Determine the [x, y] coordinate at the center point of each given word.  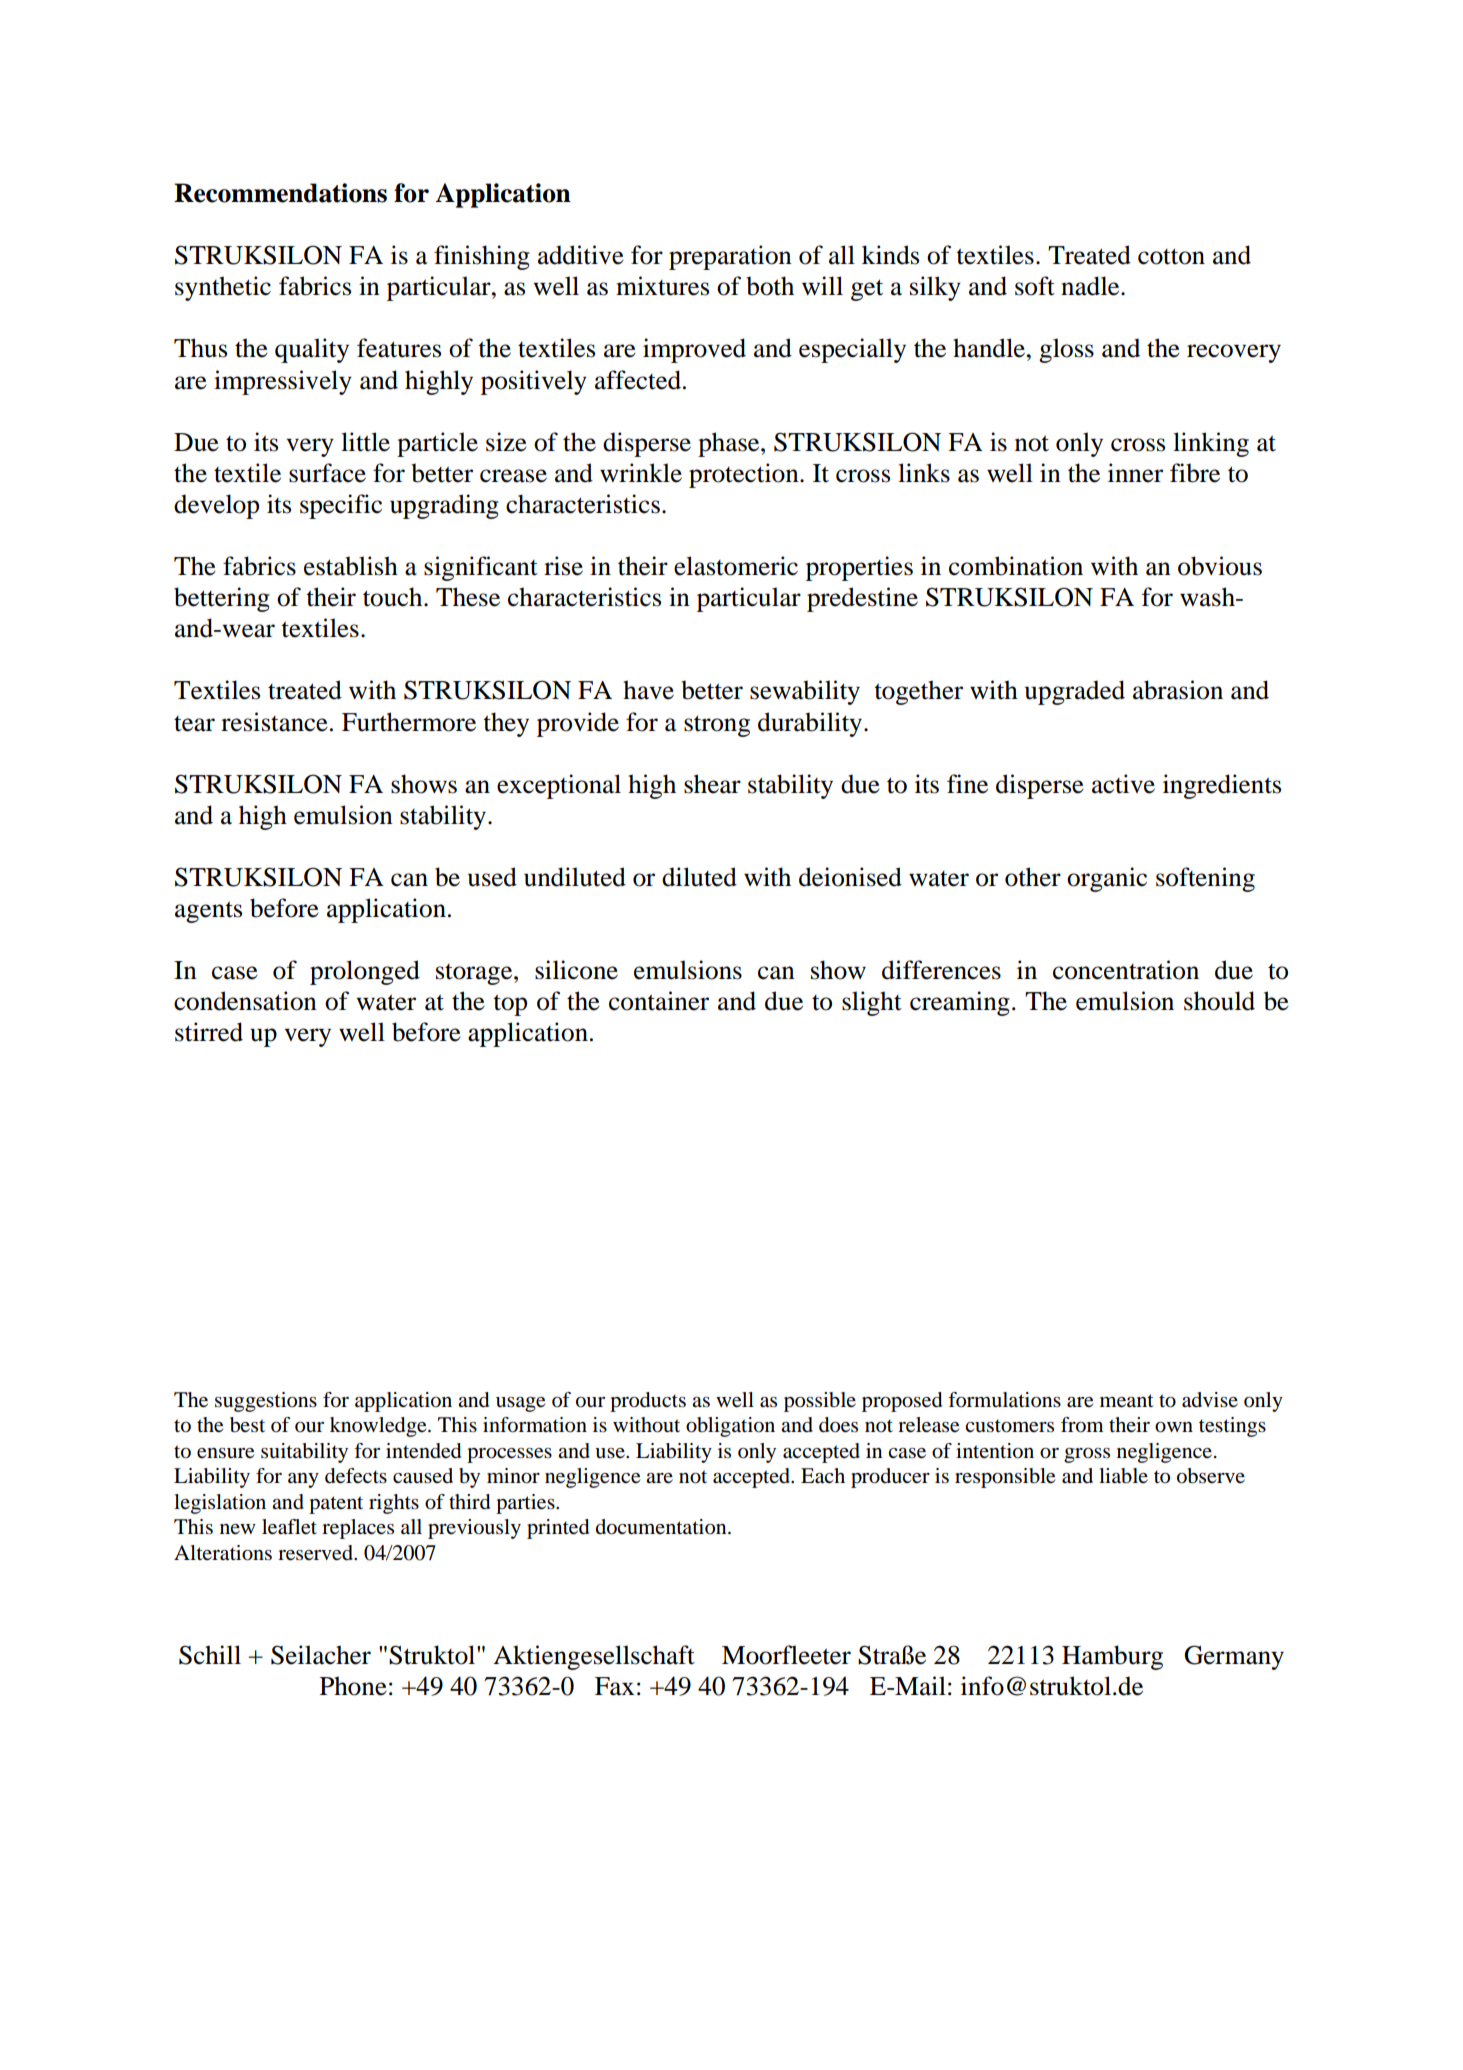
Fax [614, 1686]
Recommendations [280, 193]
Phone [353, 1686]
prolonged [365, 972]
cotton [1171, 256]
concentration [1126, 970]
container [659, 1001]
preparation [730, 257]
